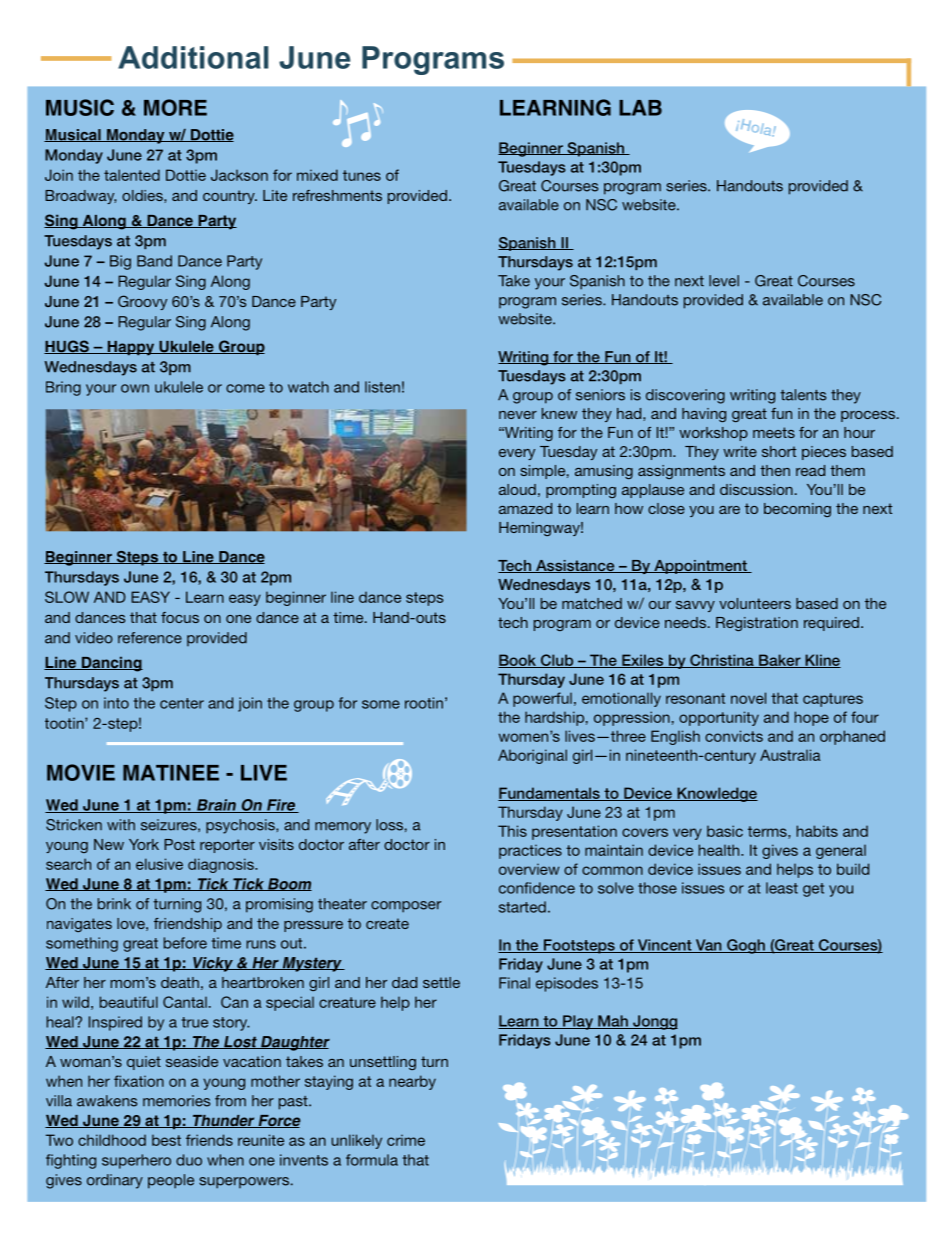 This screenshot has width=952, height=1233. What do you see at coordinates (171, 773) in the screenshot?
I see `MATINEE` at bounding box center [171, 773].
